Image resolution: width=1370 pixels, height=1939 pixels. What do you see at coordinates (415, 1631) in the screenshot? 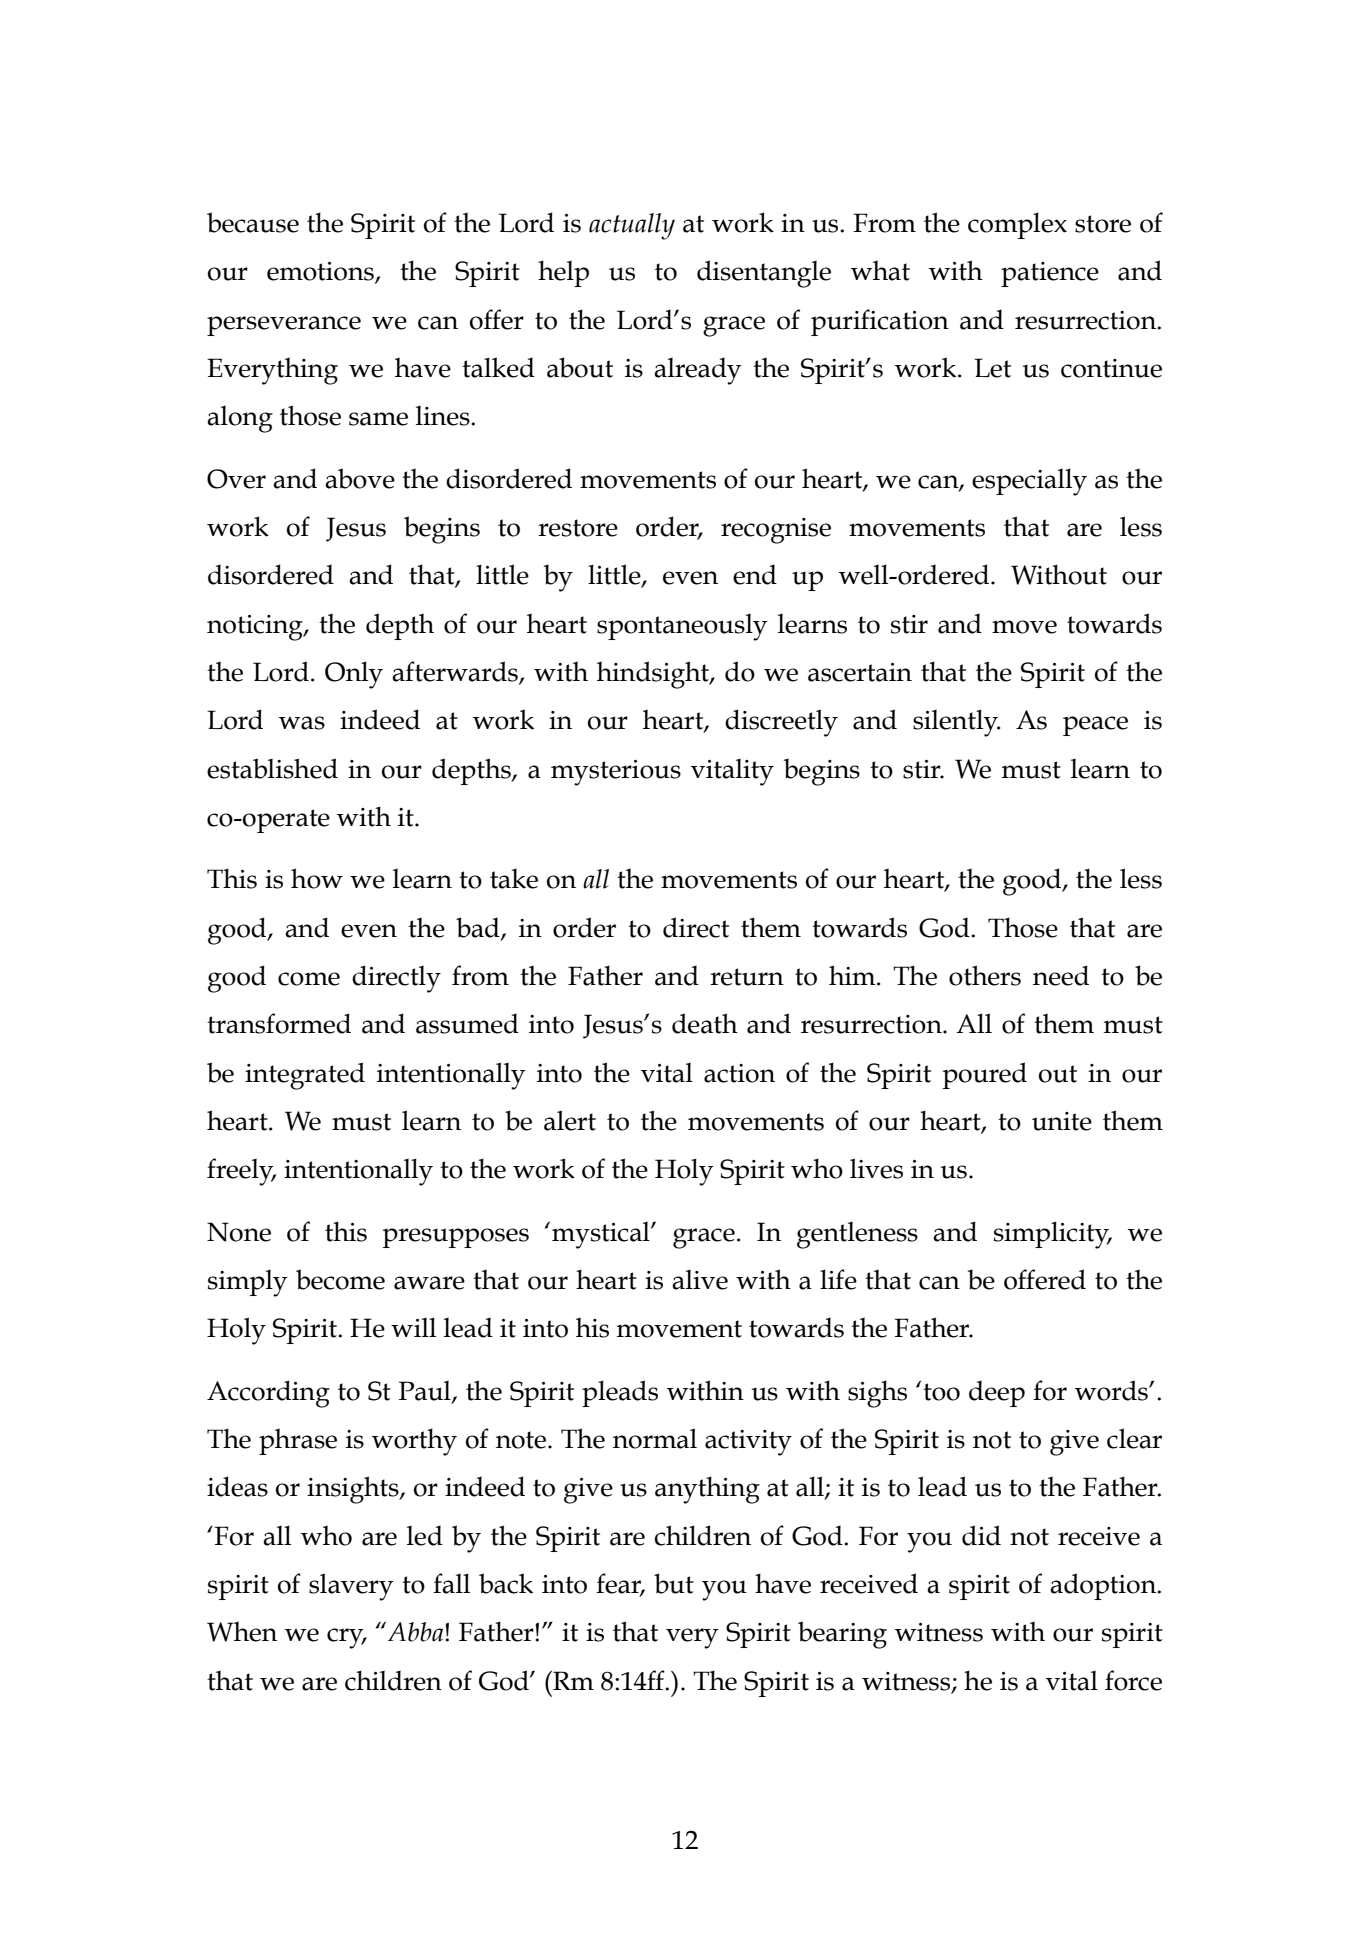
I see `Abba` at bounding box center [415, 1631].
